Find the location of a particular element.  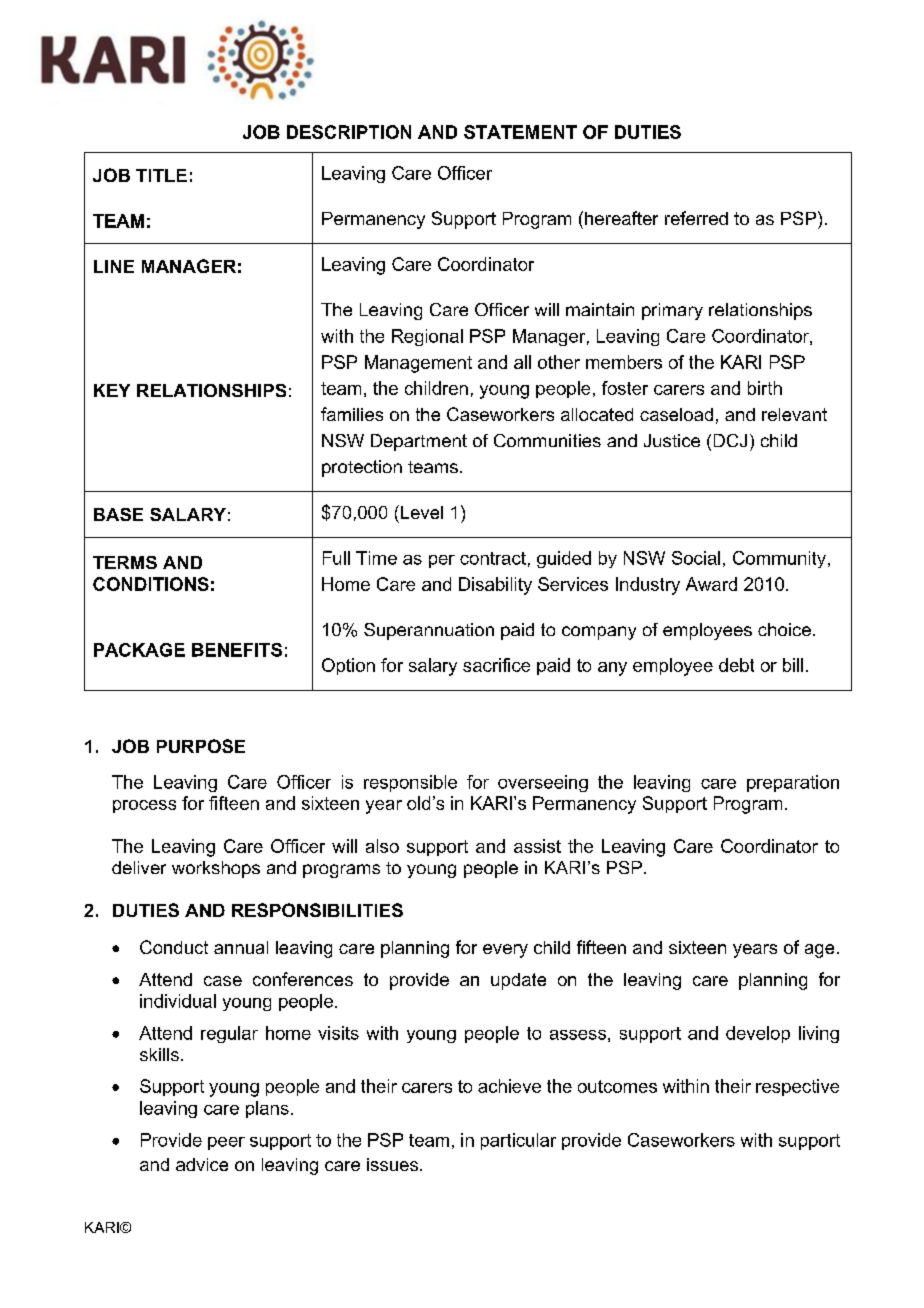

debt is located at coordinates (736, 665).
